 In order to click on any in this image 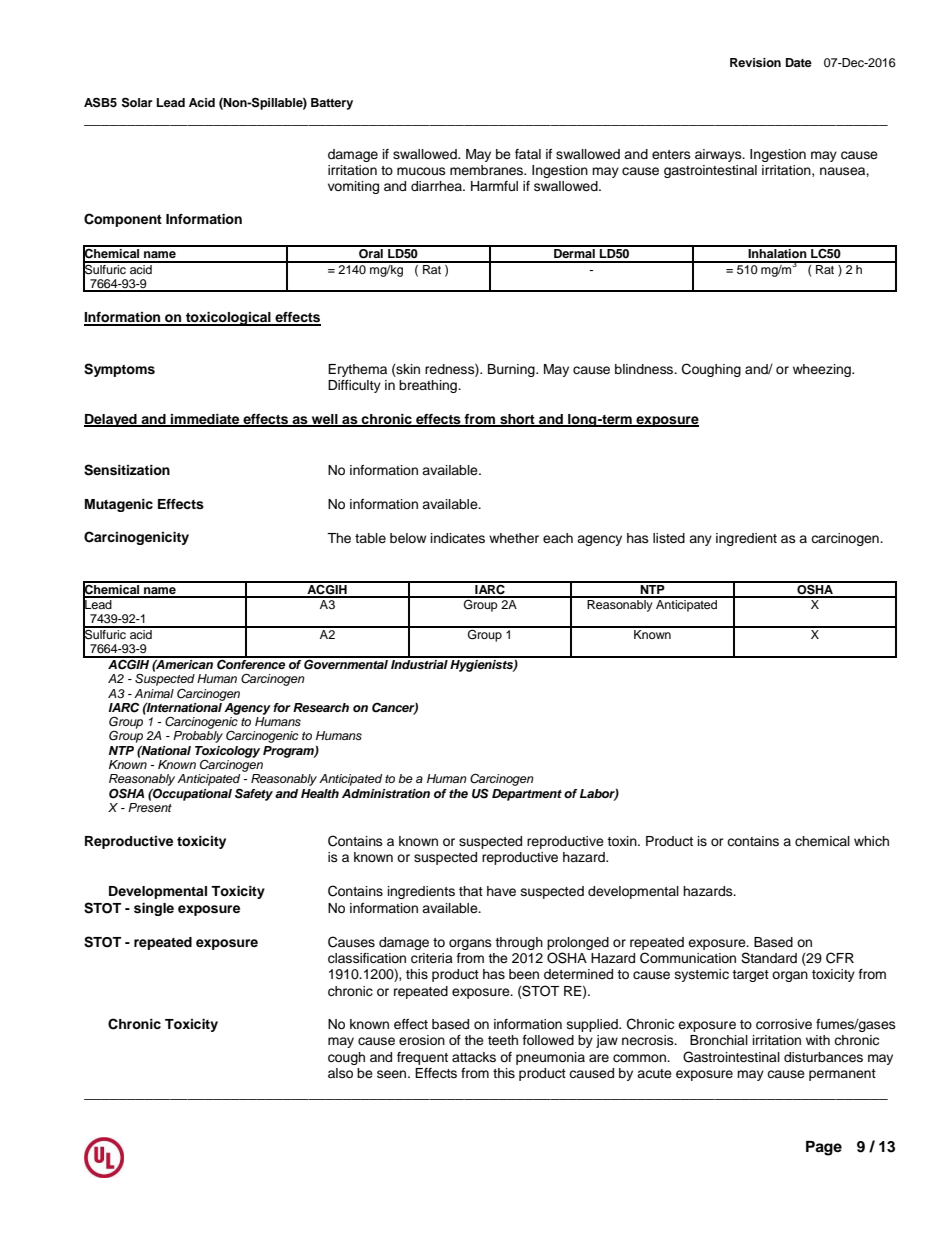, I will do `click(700, 540)`.
